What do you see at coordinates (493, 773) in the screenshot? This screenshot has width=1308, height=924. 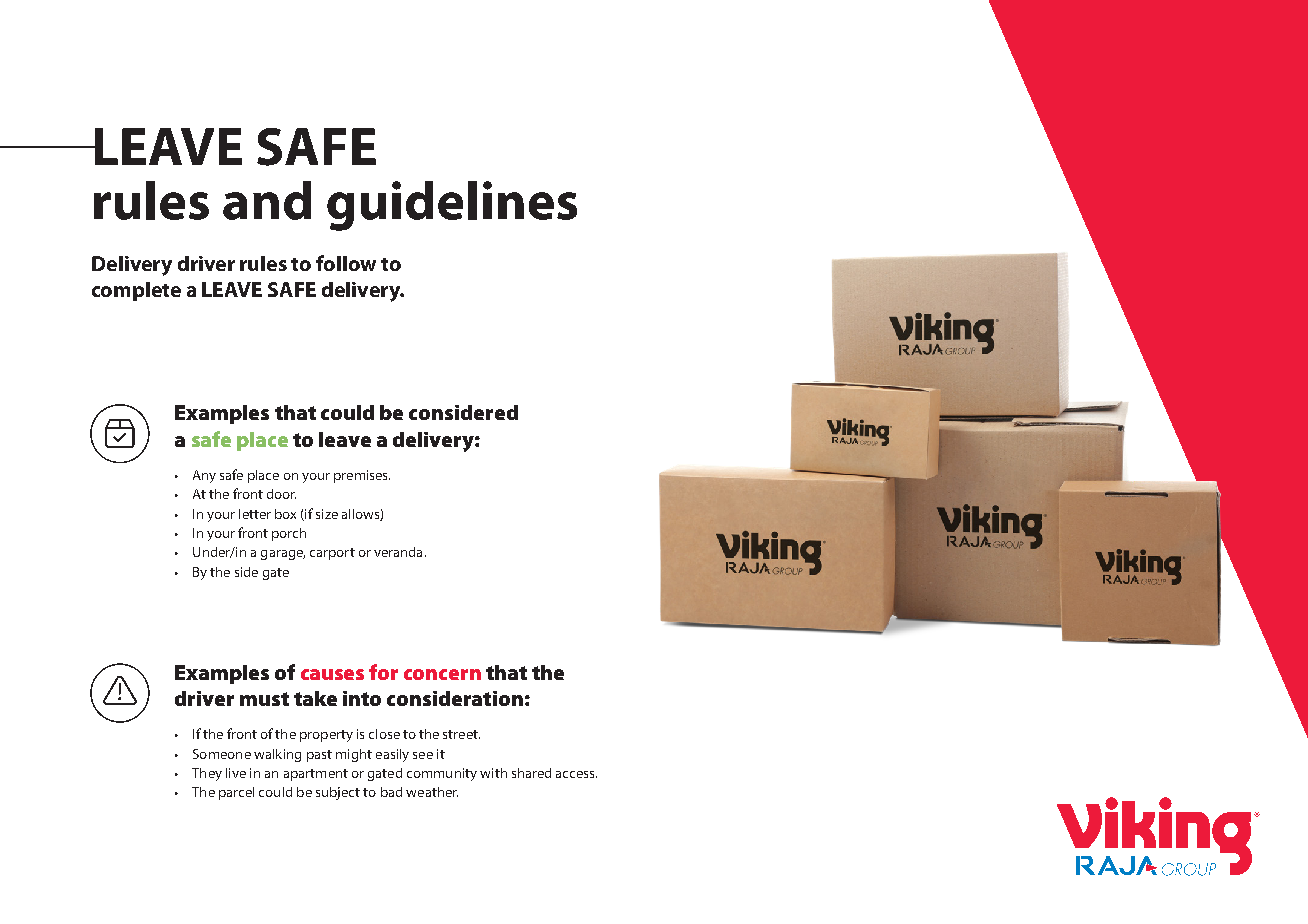 I see `with` at bounding box center [493, 773].
